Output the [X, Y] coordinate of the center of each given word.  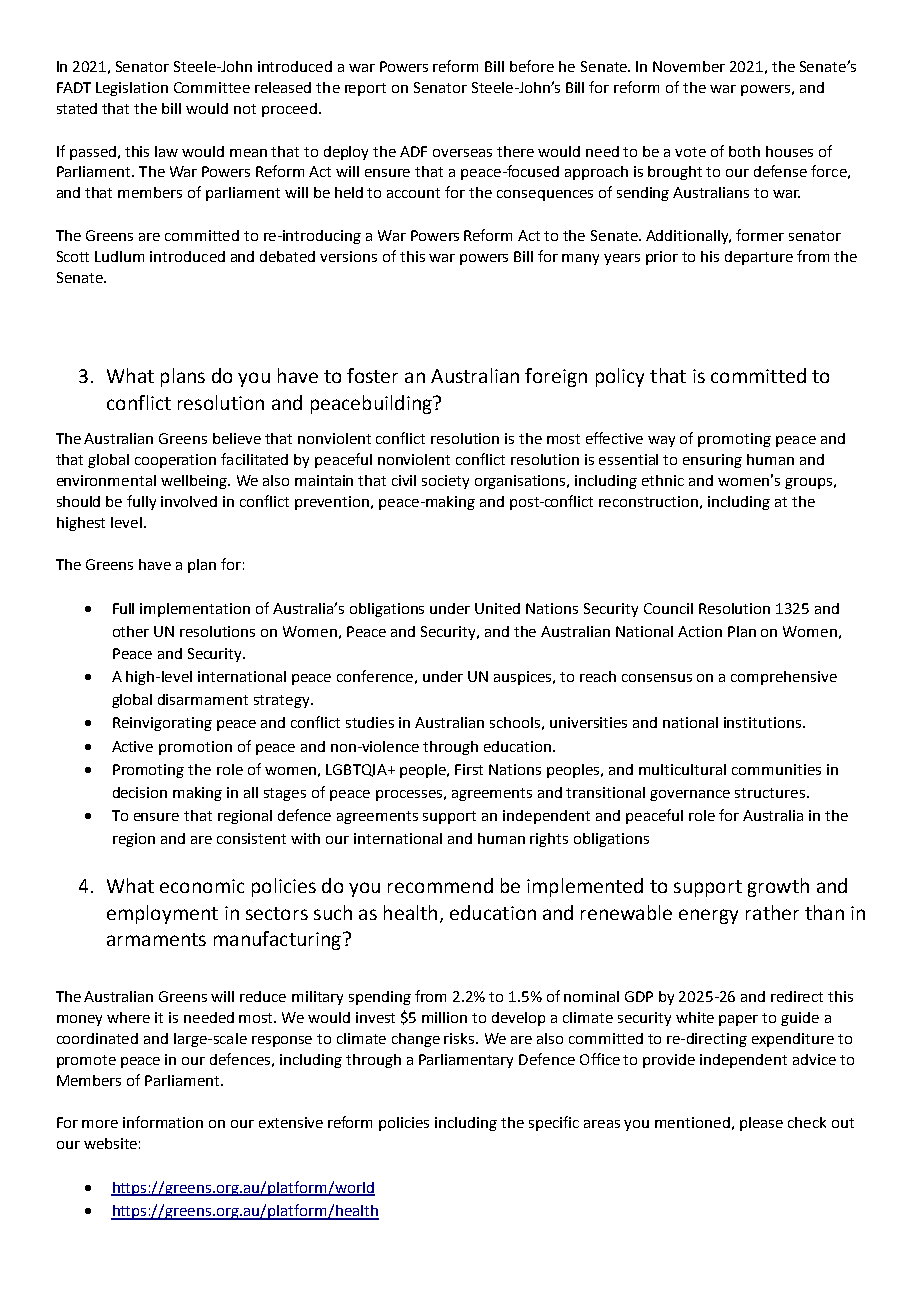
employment [162, 914]
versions [348, 256]
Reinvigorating [162, 724]
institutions [764, 722]
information [163, 1122]
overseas [462, 153]
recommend [440, 885]
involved [189, 501]
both [744, 151]
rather [772, 912]
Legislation [132, 89]
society [445, 482]
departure [759, 258]
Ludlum [119, 256]
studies [370, 722]
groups [808, 483]
